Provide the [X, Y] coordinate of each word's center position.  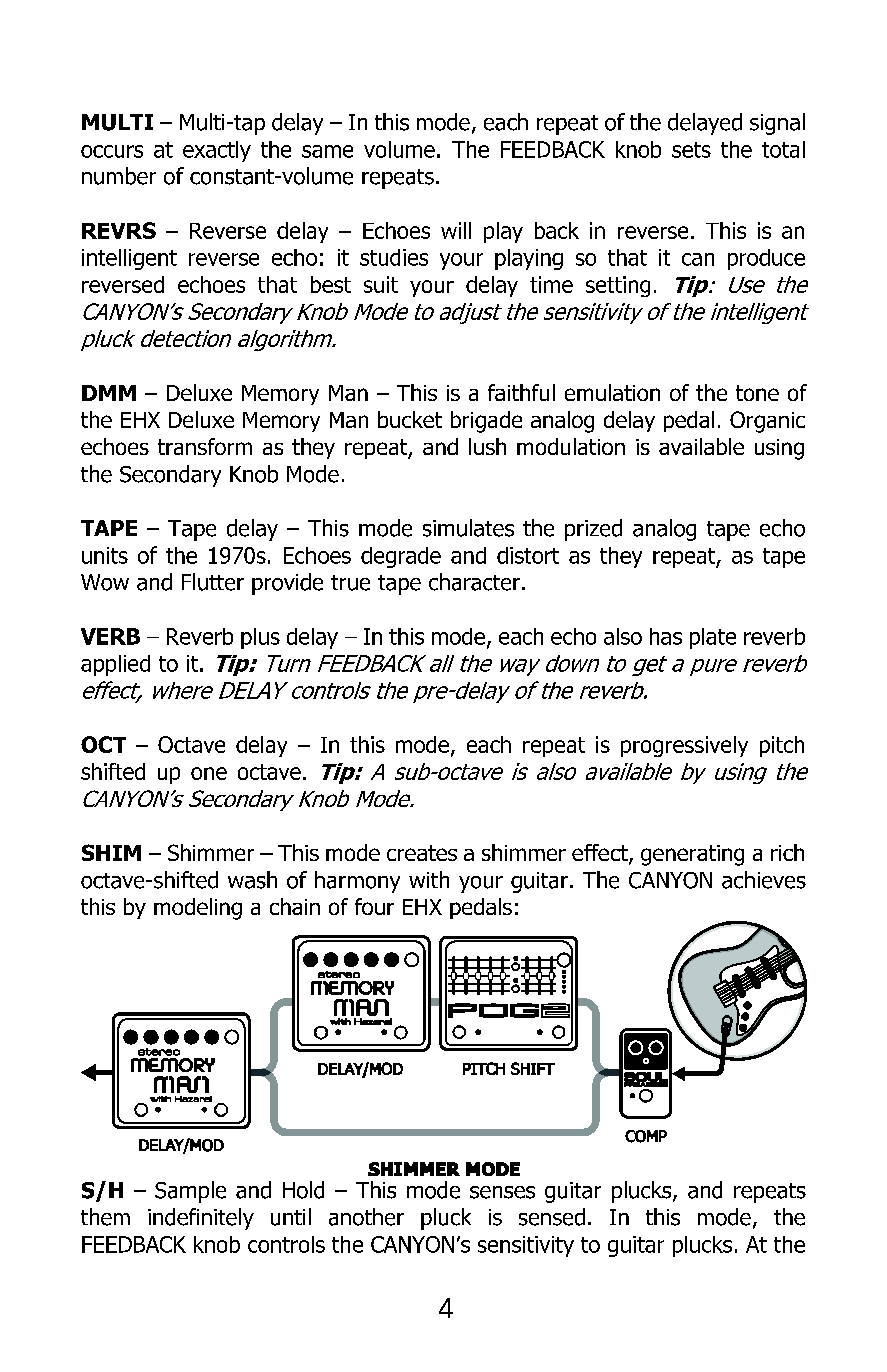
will [456, 230]
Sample [190, 1192]
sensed [552, 1217]
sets [691, 150]
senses [502, 1192]
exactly [217, 151]
